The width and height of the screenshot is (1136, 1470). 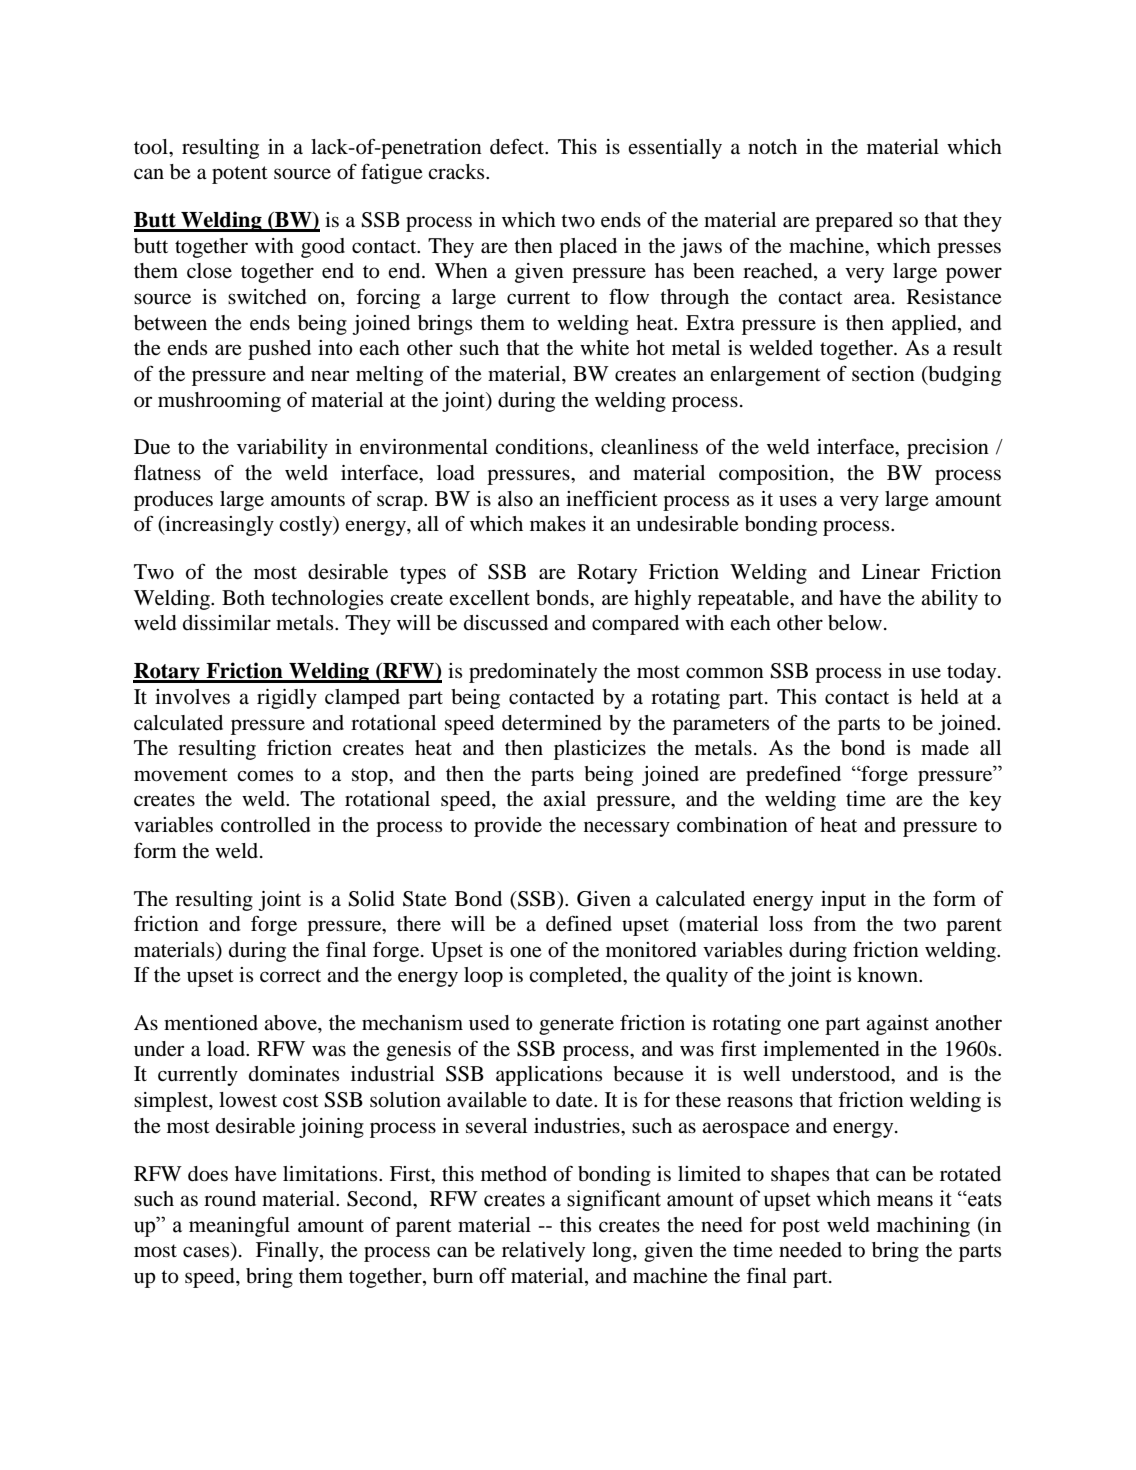 What do you see at coordinates (287, 699) in the screenshot?
I see `rigidly` at bounding box center [287, 699].
